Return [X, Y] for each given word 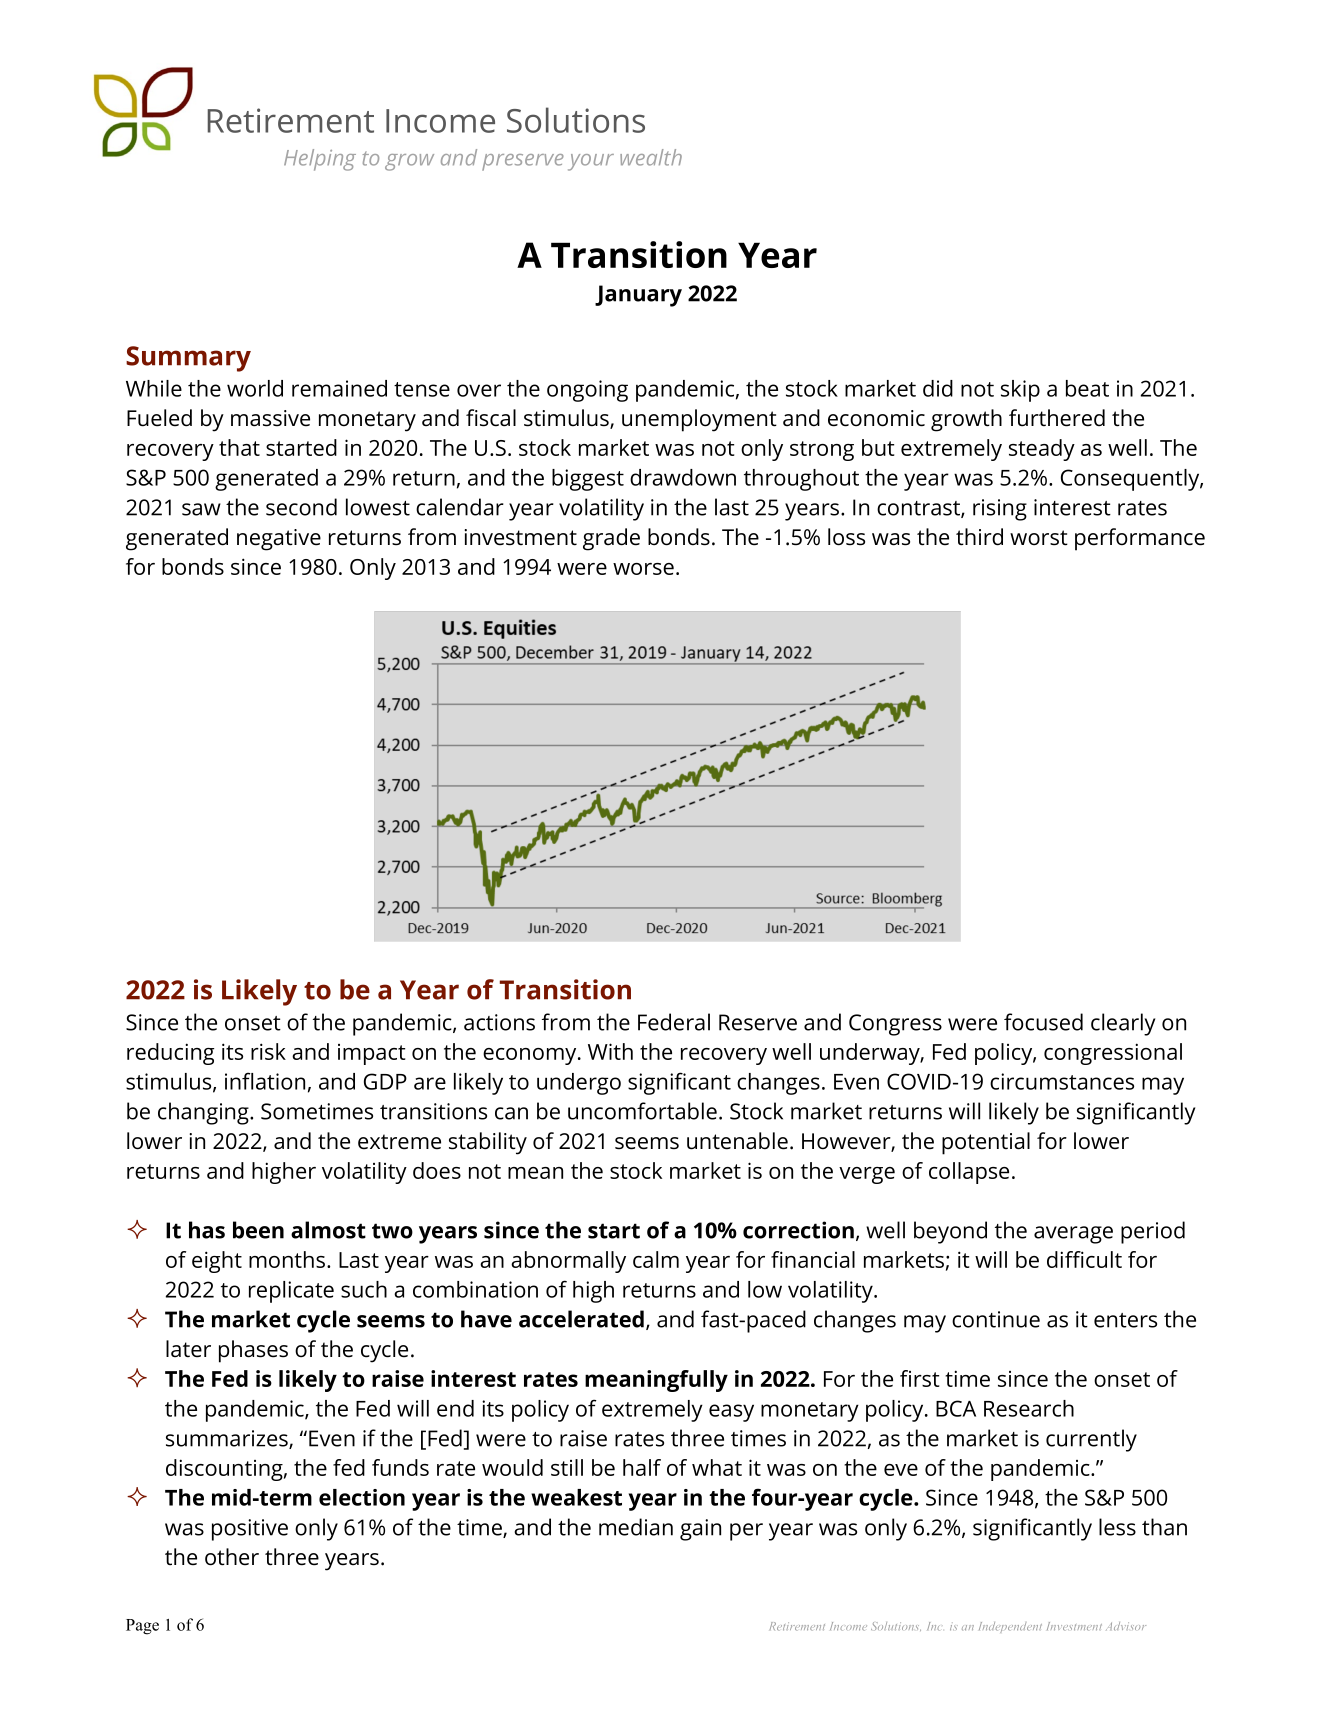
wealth [651, 157]
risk [268, 1051]
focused [1043, 1022]
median [636, 1527]
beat [1087, 388]
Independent [1010, 1627]
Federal [674, 1022]
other [232, 1557]
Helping [320, 160]
